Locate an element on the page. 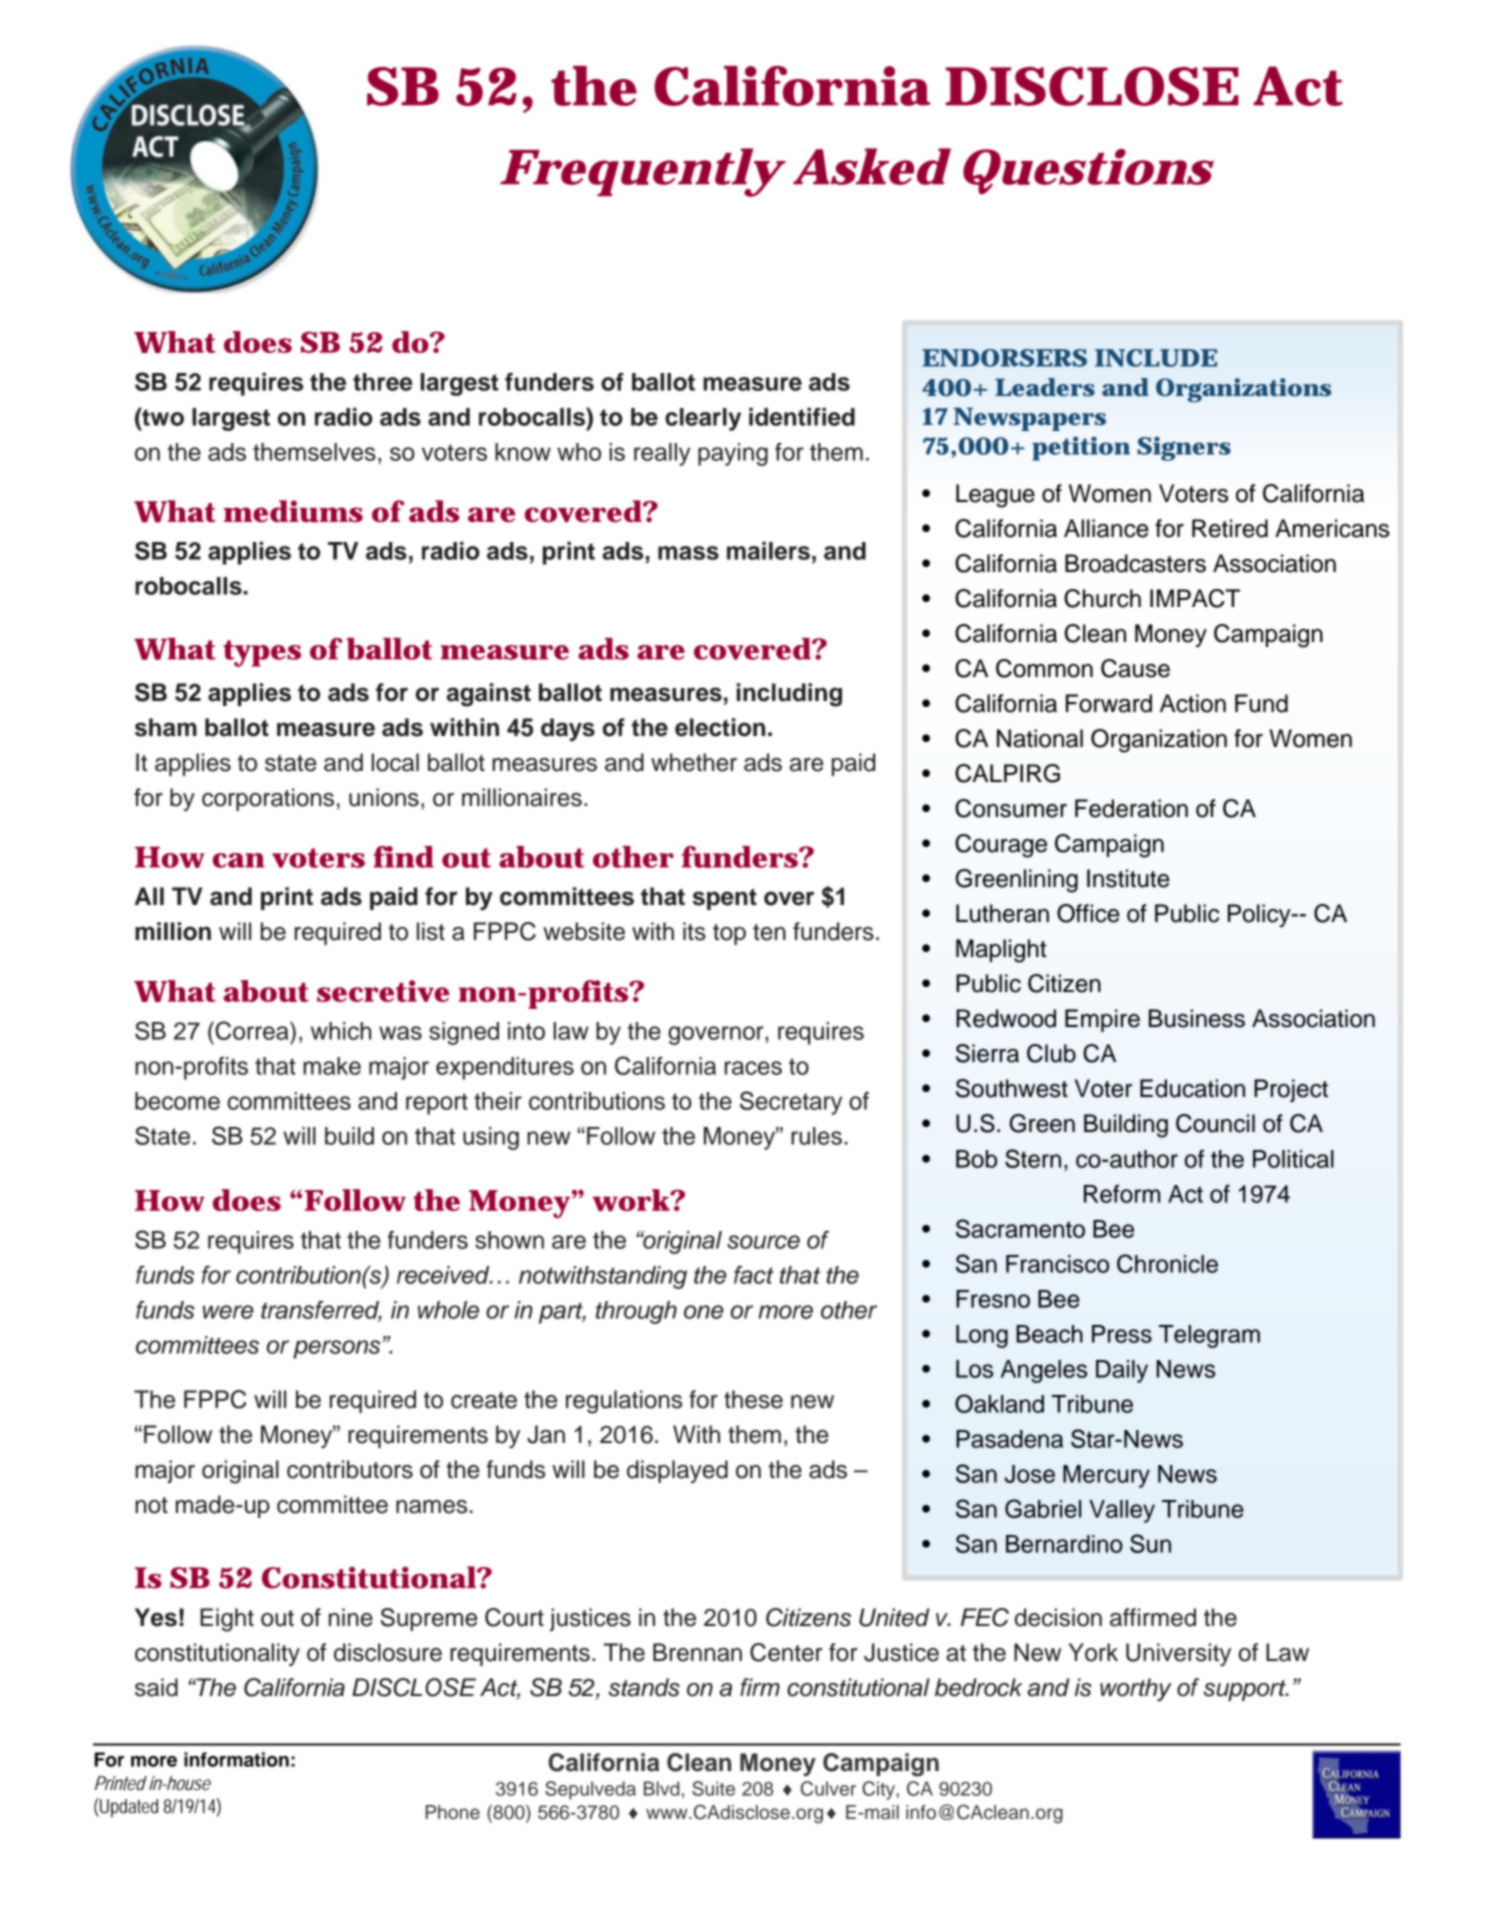  Chronicle is located at coordinates (1167, 1263).
